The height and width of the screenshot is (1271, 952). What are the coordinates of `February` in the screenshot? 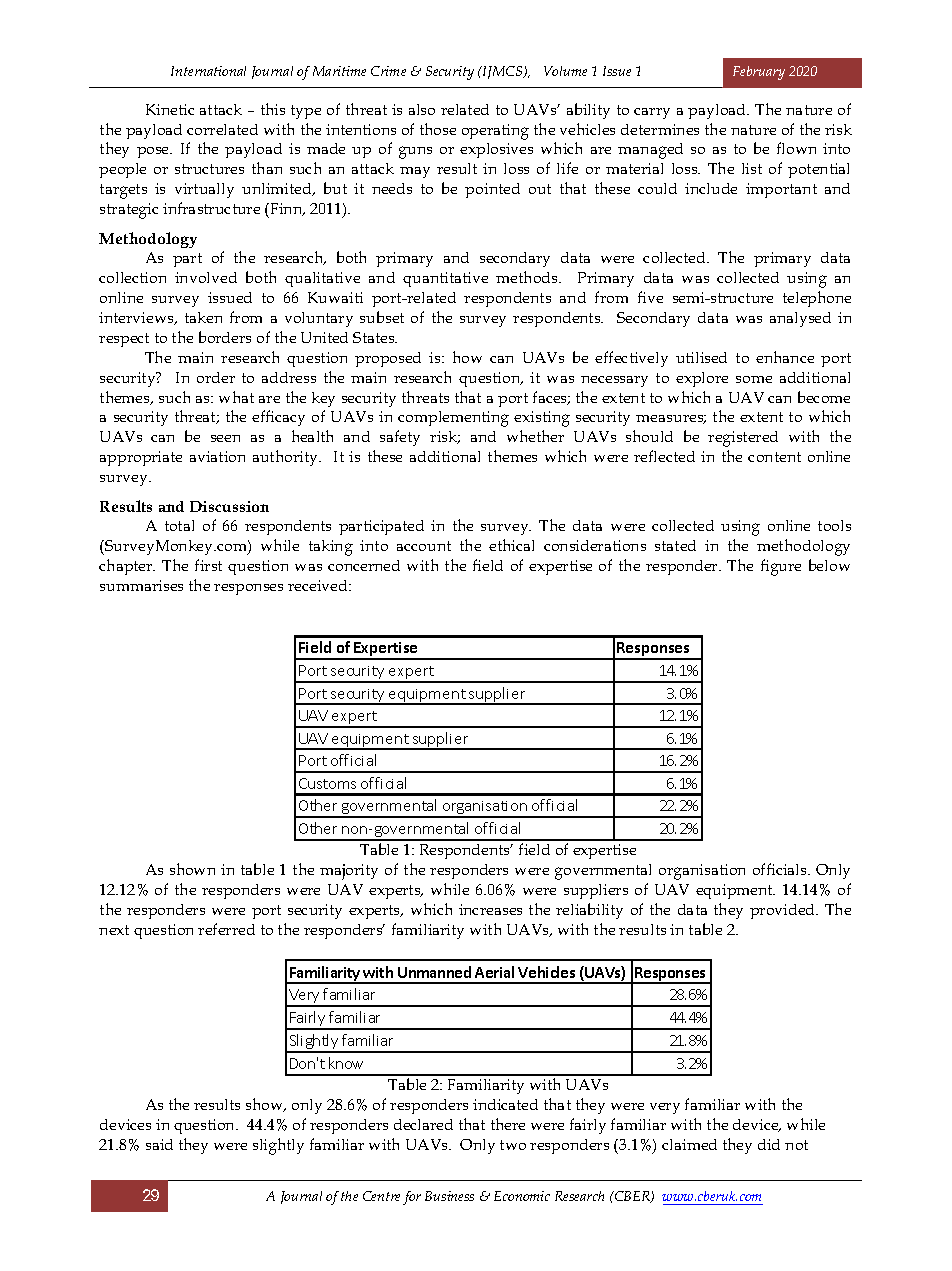 It's located at (759, 73).
